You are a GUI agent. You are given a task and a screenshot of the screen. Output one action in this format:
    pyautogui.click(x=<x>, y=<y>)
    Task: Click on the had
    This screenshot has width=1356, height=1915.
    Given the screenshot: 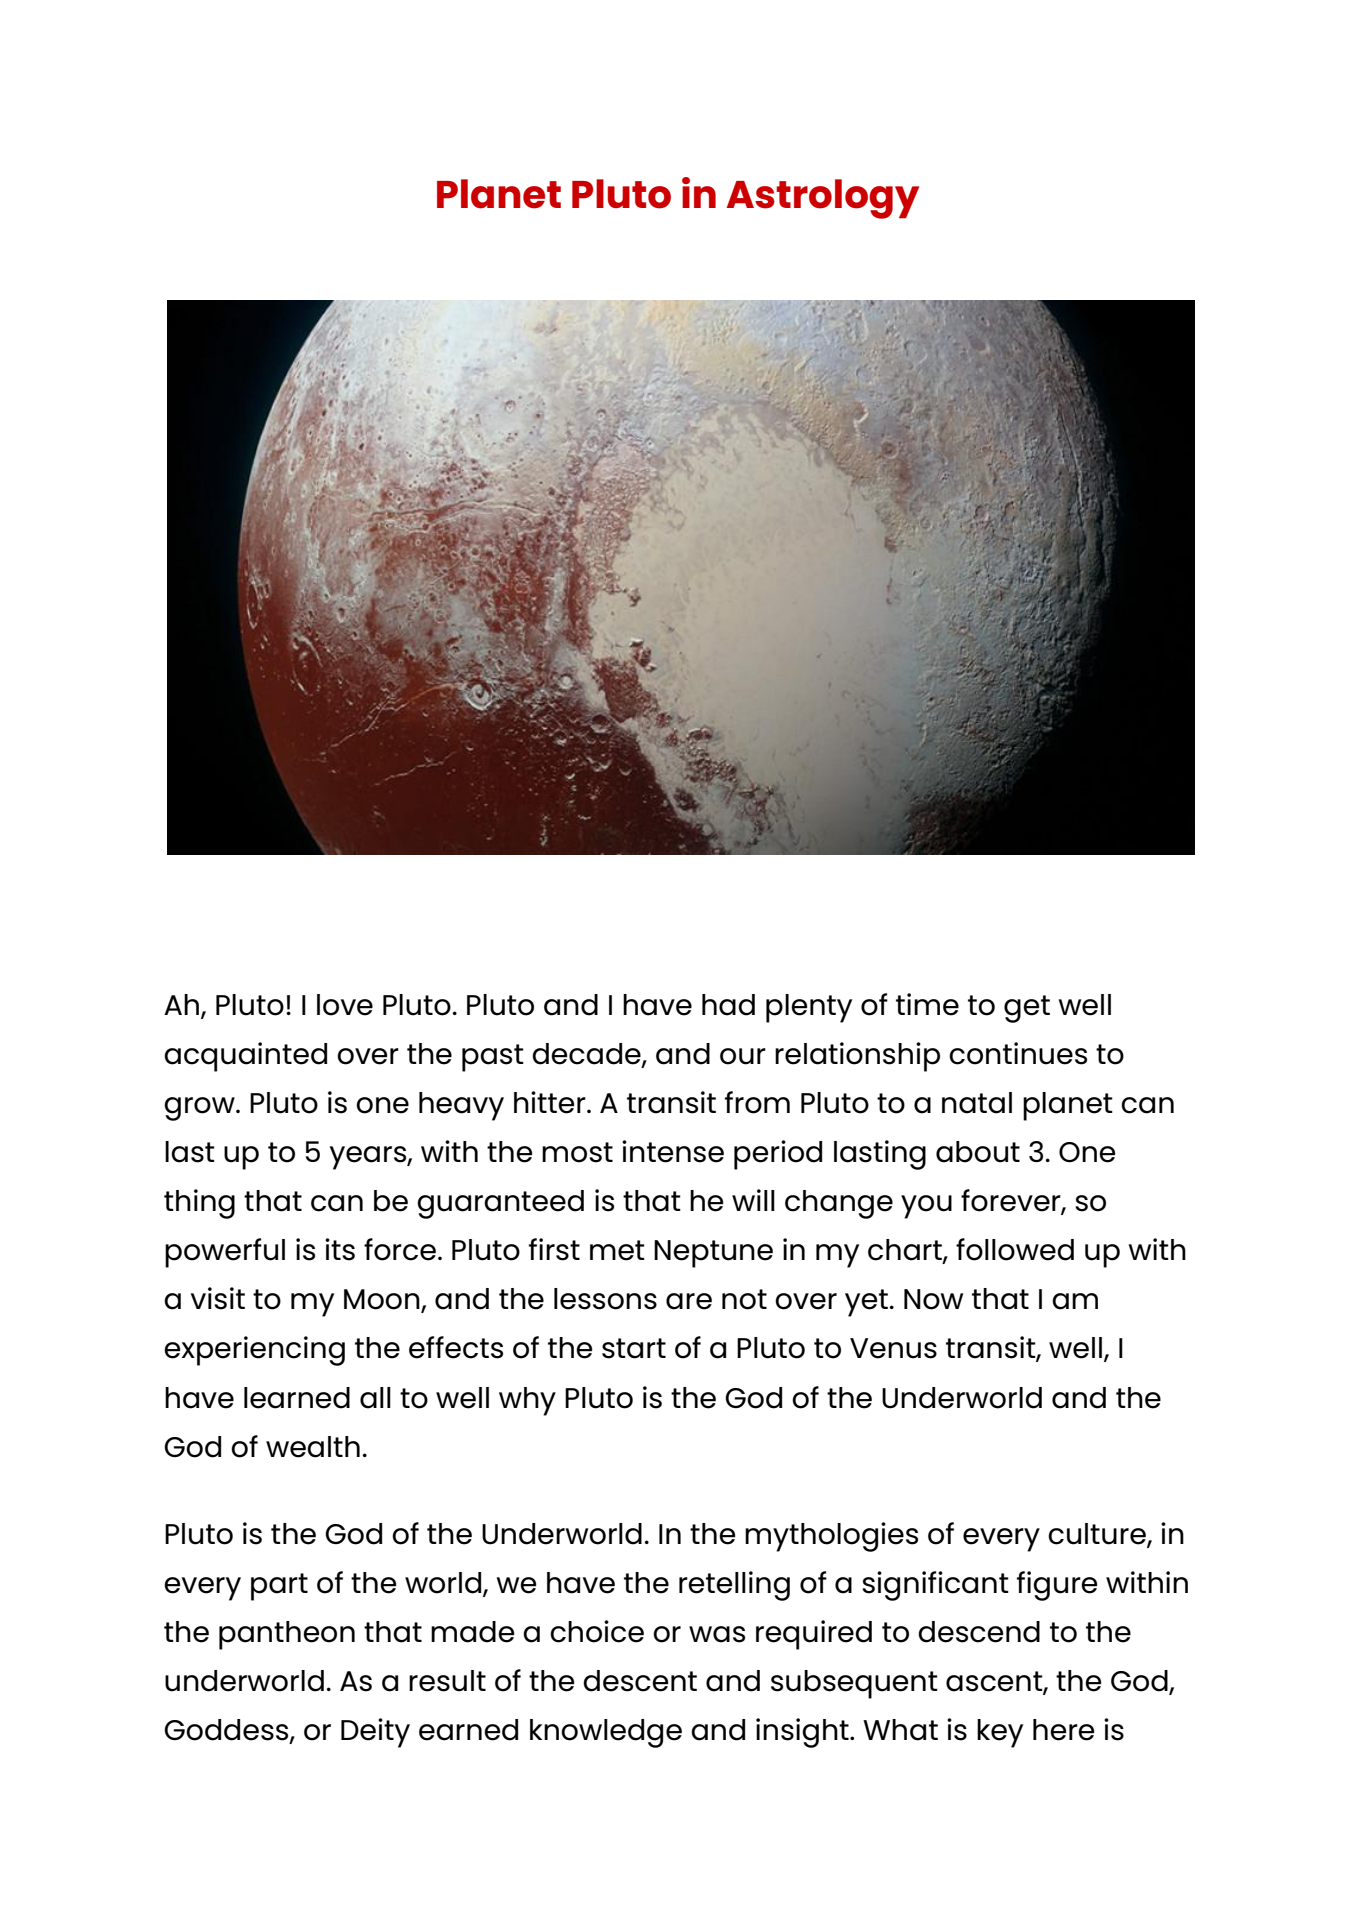 What is the action you would take?
    pyautogui.click(x=728, y=1005)
